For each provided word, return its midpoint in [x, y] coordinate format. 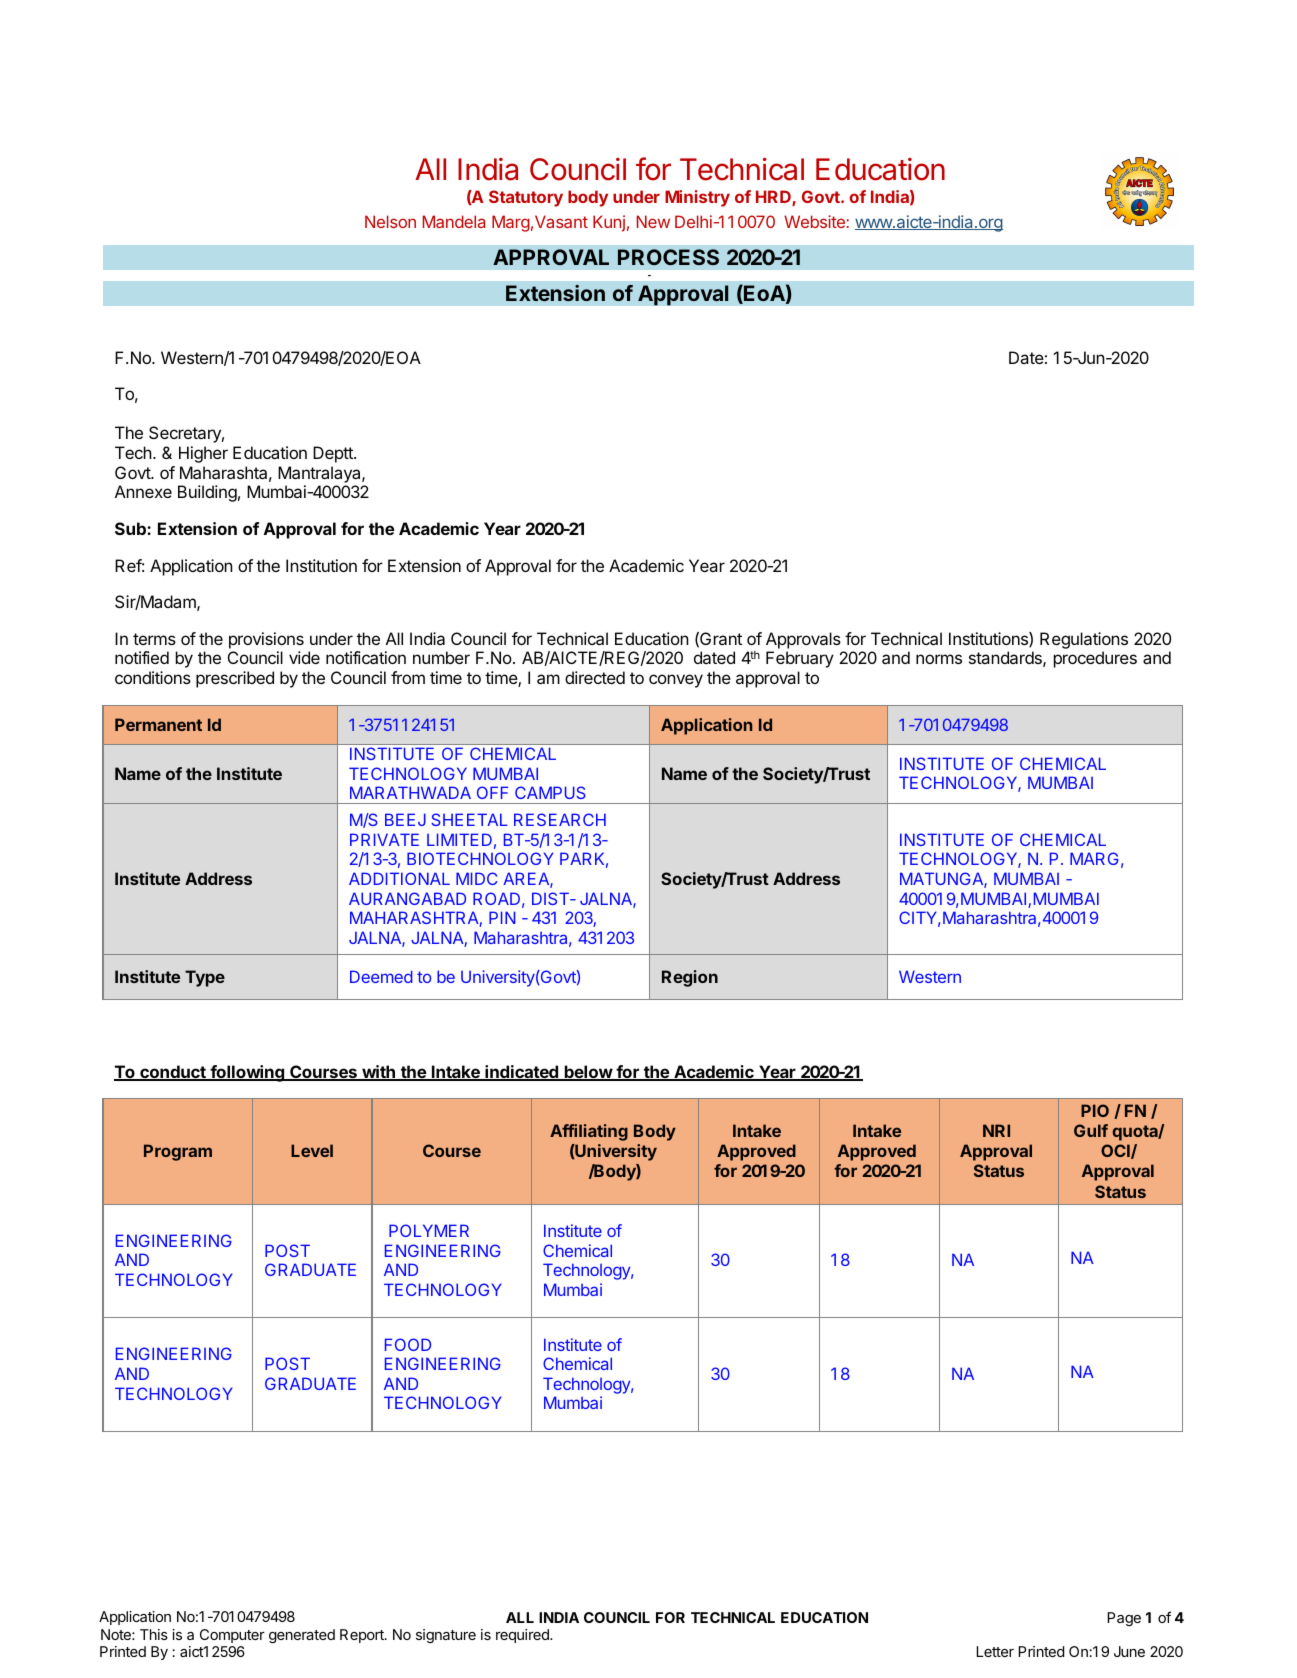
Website [815, 221]
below [588, 1073]
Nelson [390, 221]
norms [939, 659]
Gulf [1091, 1130]
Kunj [609, 223]
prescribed [235, 679]
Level [312, 1150]
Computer [232, 1636]
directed [595, 677]
